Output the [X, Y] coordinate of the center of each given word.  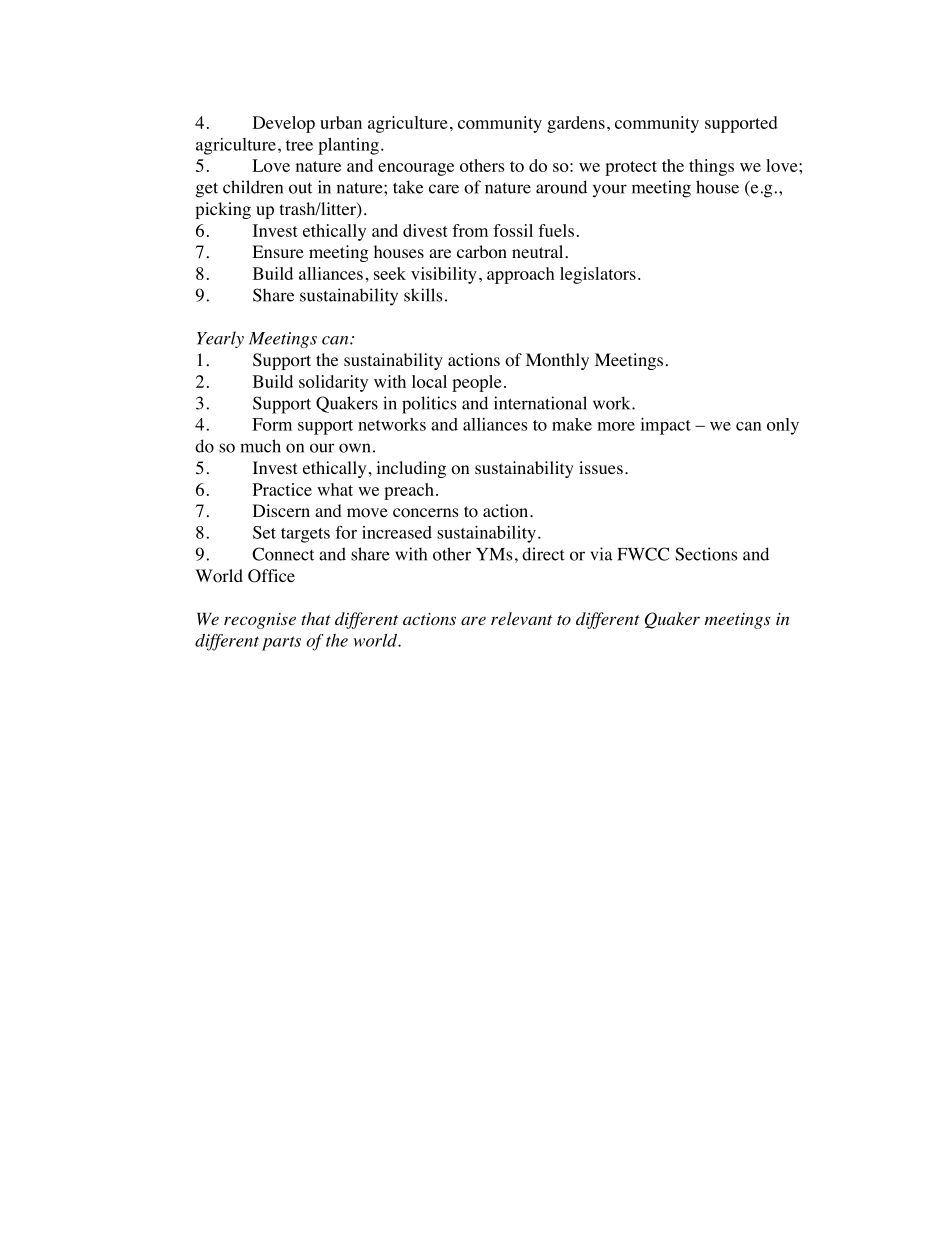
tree [299, 145]
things [711, 167]
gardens [576, 124]
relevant [521, 618]
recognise [260, 621]
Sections [706, 554]
